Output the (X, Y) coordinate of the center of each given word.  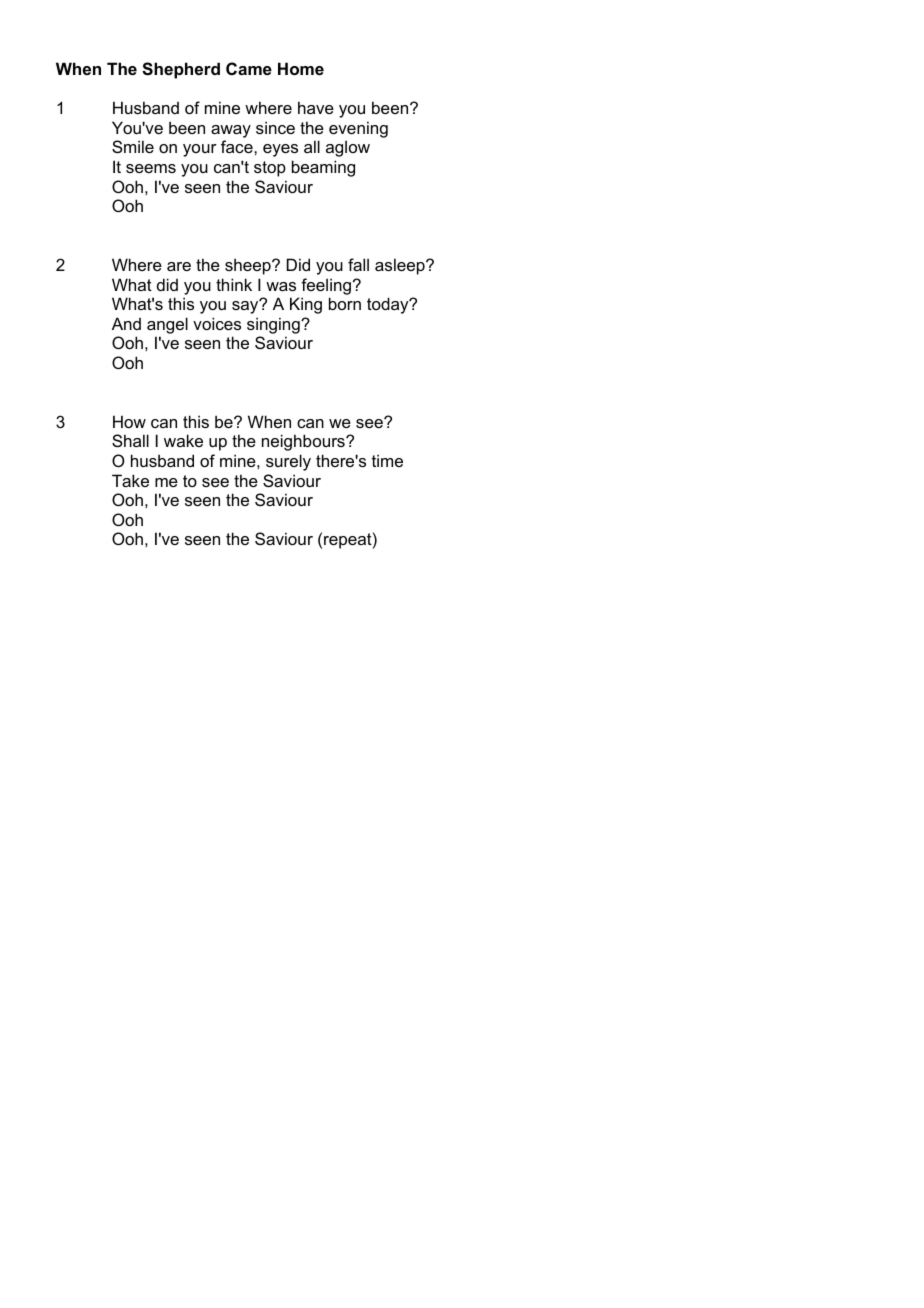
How (129, 421)
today (389, 305)
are (179, 266)
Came (249, 68)
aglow (348, 148)
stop (270, 169)
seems (151, 168)
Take (130, 480)
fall (358, 264)
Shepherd (181, 70)
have (316, 107)
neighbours (304, 442)
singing (274, 325)
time (387, 460)
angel (167, 325)
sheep (249, 266)
